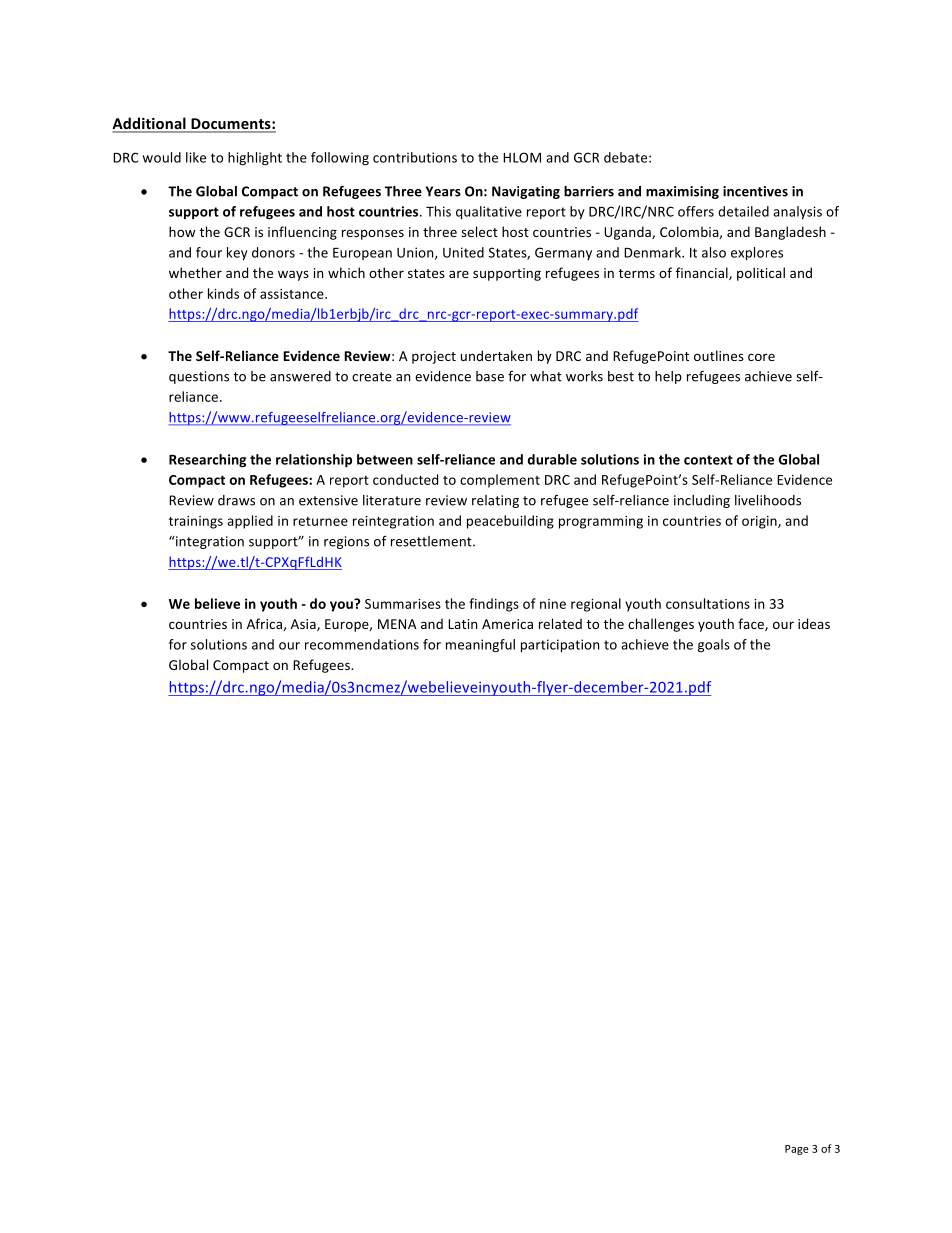  I want to click on face, so click(752, 624).
